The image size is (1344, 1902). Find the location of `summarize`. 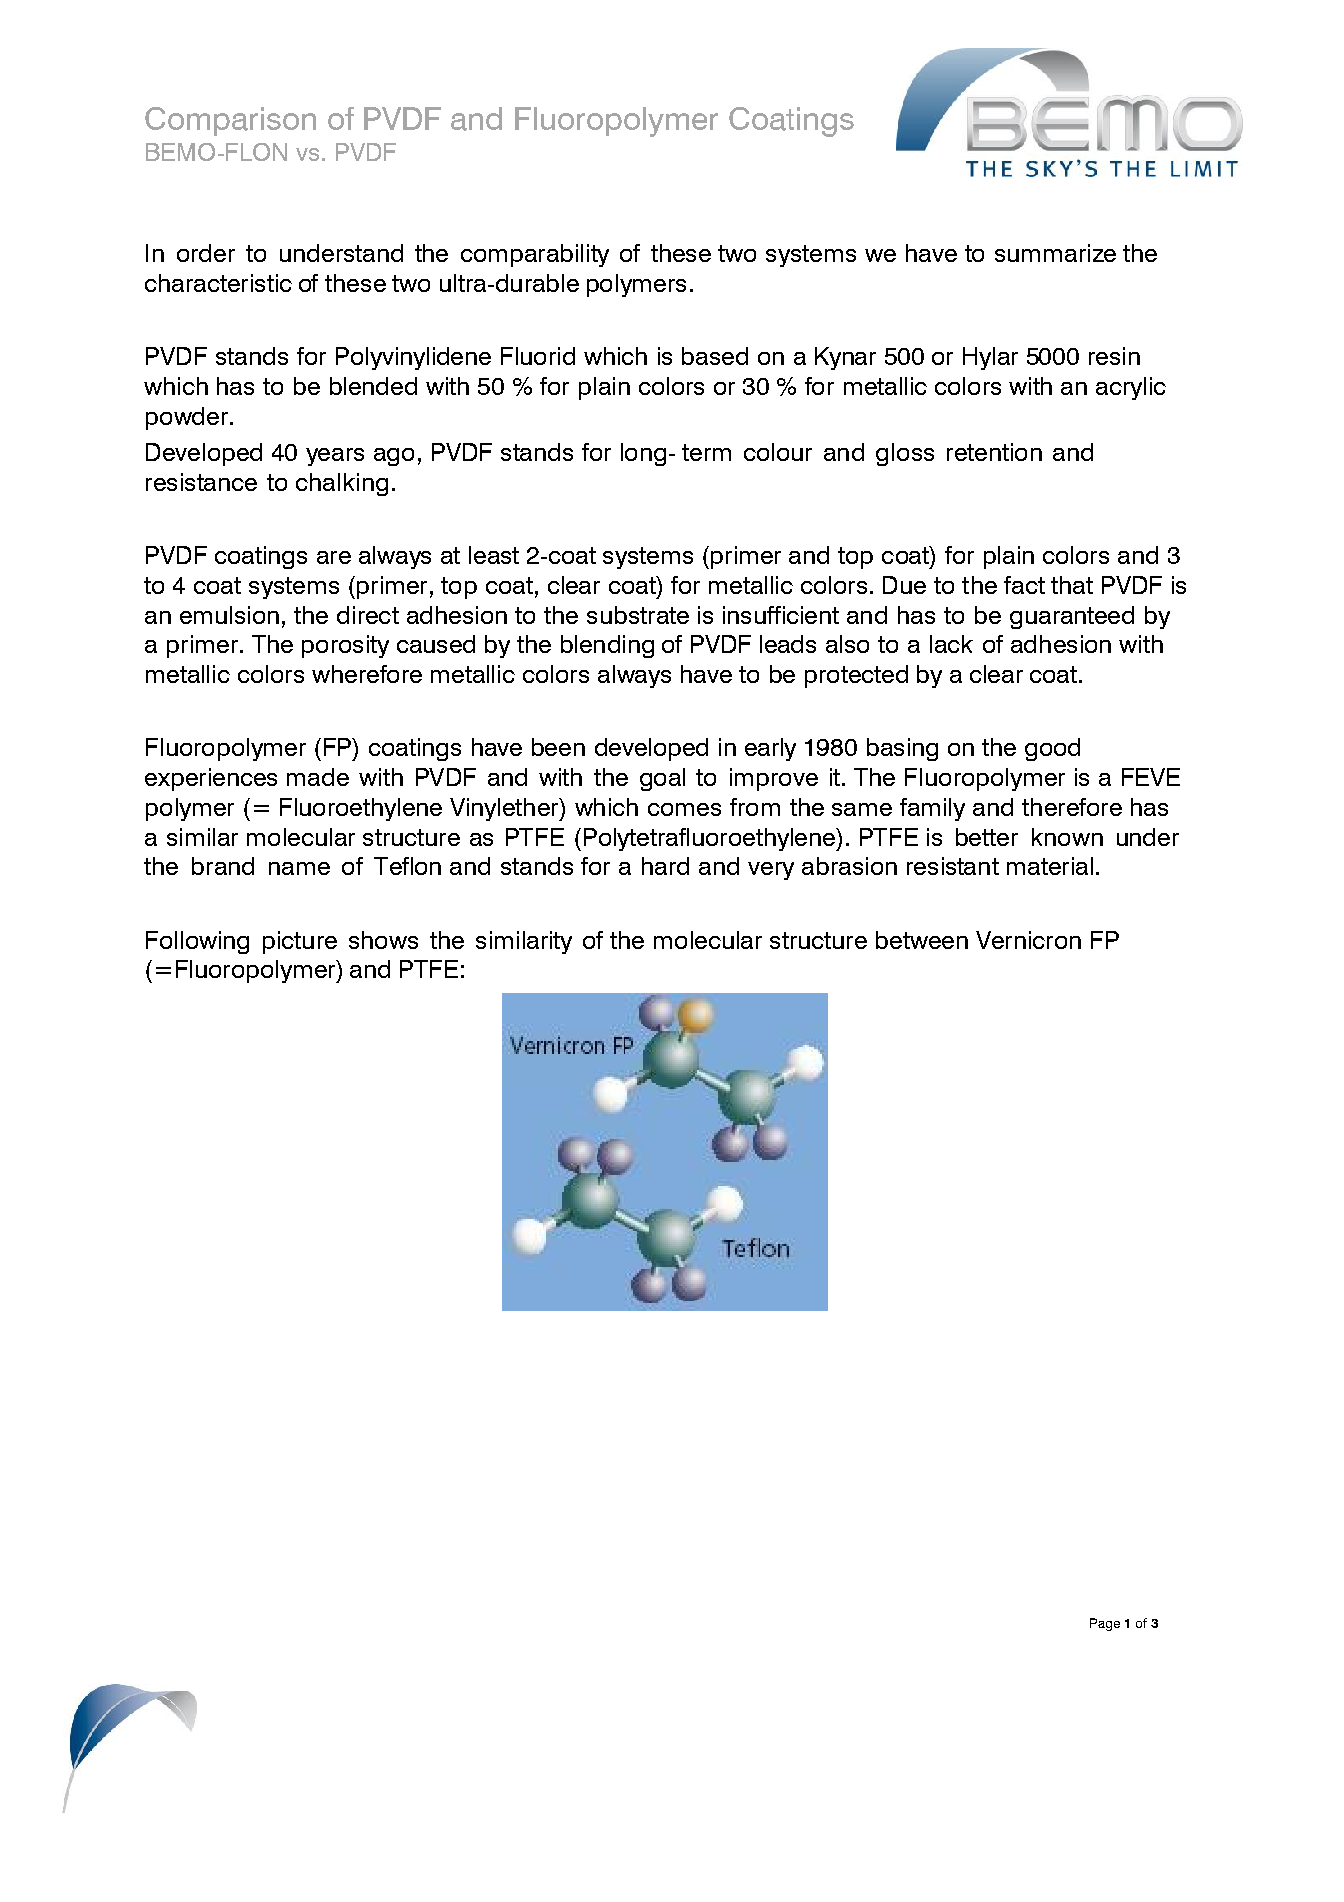

summarize is located at coordinates (1055, 253).
